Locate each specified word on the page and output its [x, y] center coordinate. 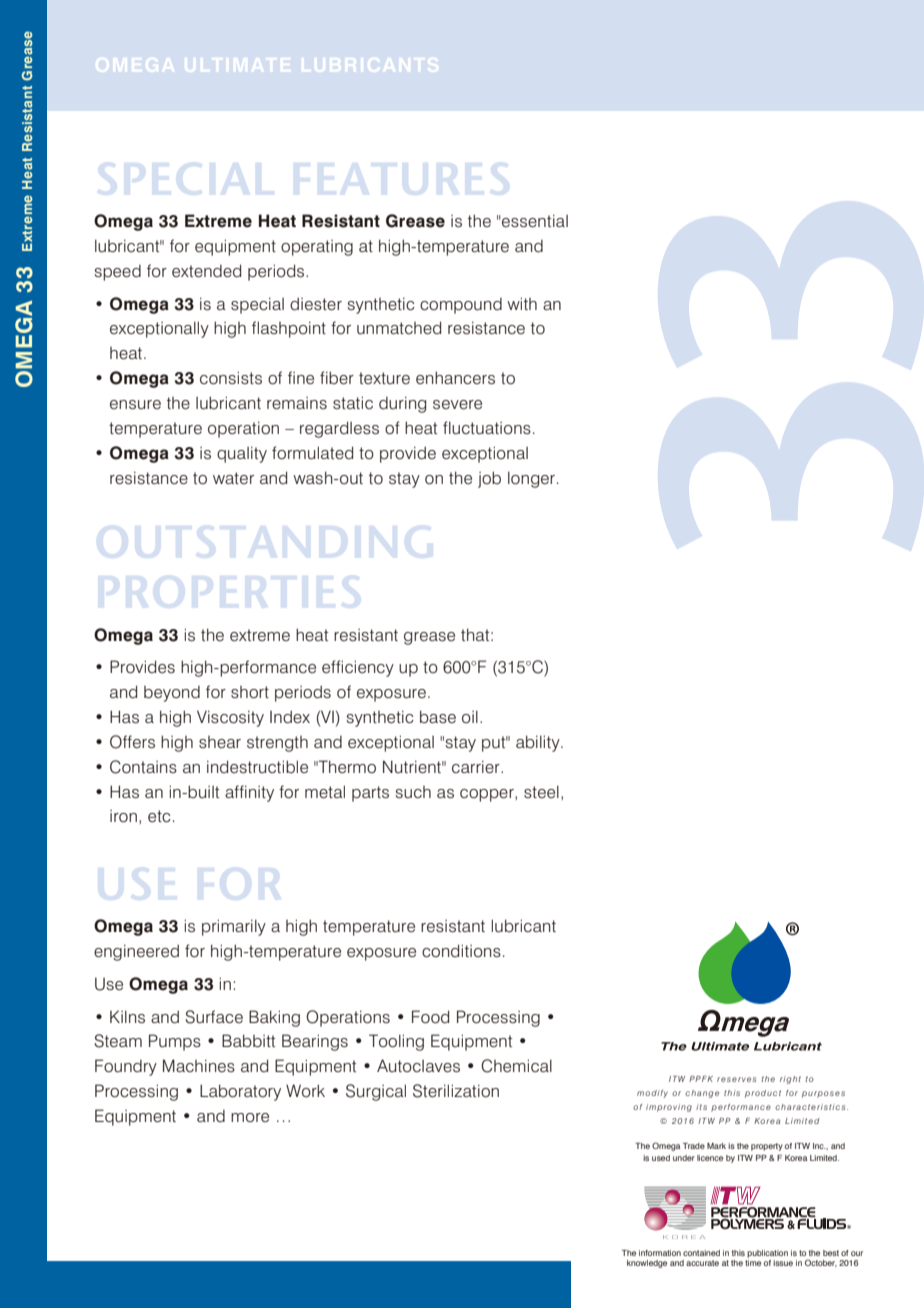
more [250, 1117]
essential [535, 221]
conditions [461, 951]
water [233, 478]
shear [220, 742]
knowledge [647, 1264]
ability [539, 743]
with [522, 303]
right [790, 1080]
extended [206, 271]
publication [767, 1254]
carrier [477, 767]
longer [531, 479]
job [489, 479]
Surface [214, 1017]
